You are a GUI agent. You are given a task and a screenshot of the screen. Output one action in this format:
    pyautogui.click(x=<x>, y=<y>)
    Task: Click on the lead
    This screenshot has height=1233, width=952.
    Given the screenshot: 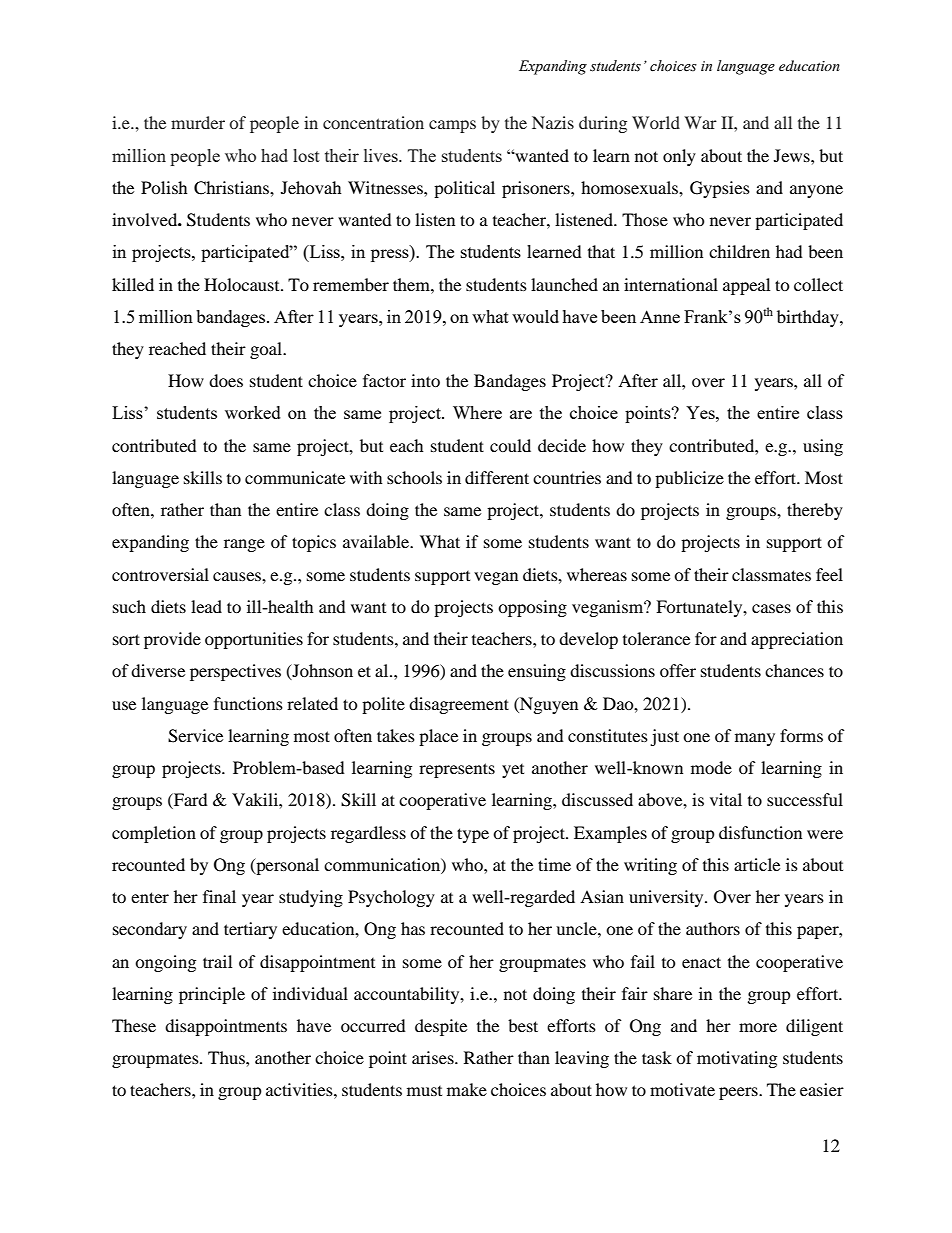 What is the action you would take?
    pyautogui.click(x=206, y=606)
